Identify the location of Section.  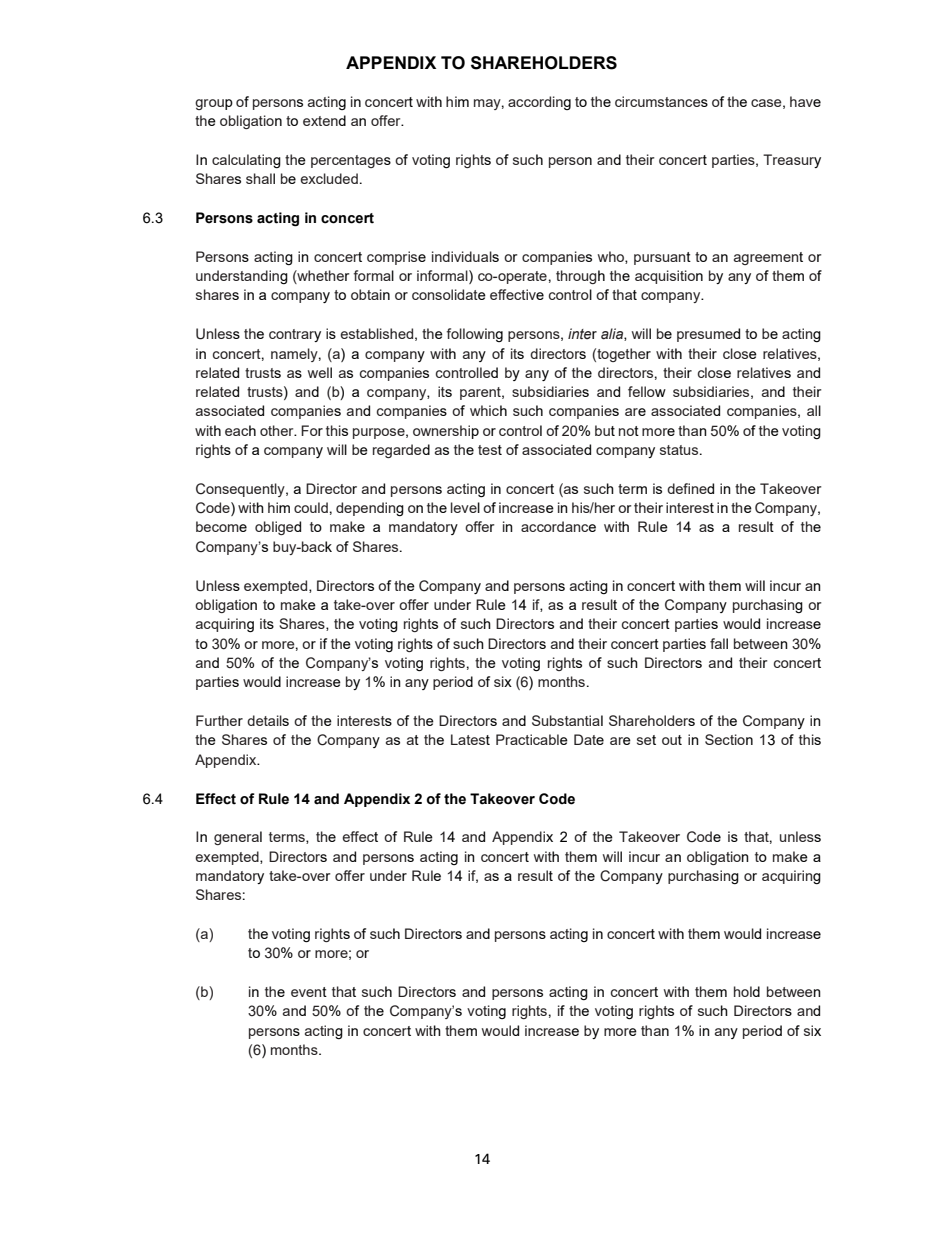
(729, 739).
